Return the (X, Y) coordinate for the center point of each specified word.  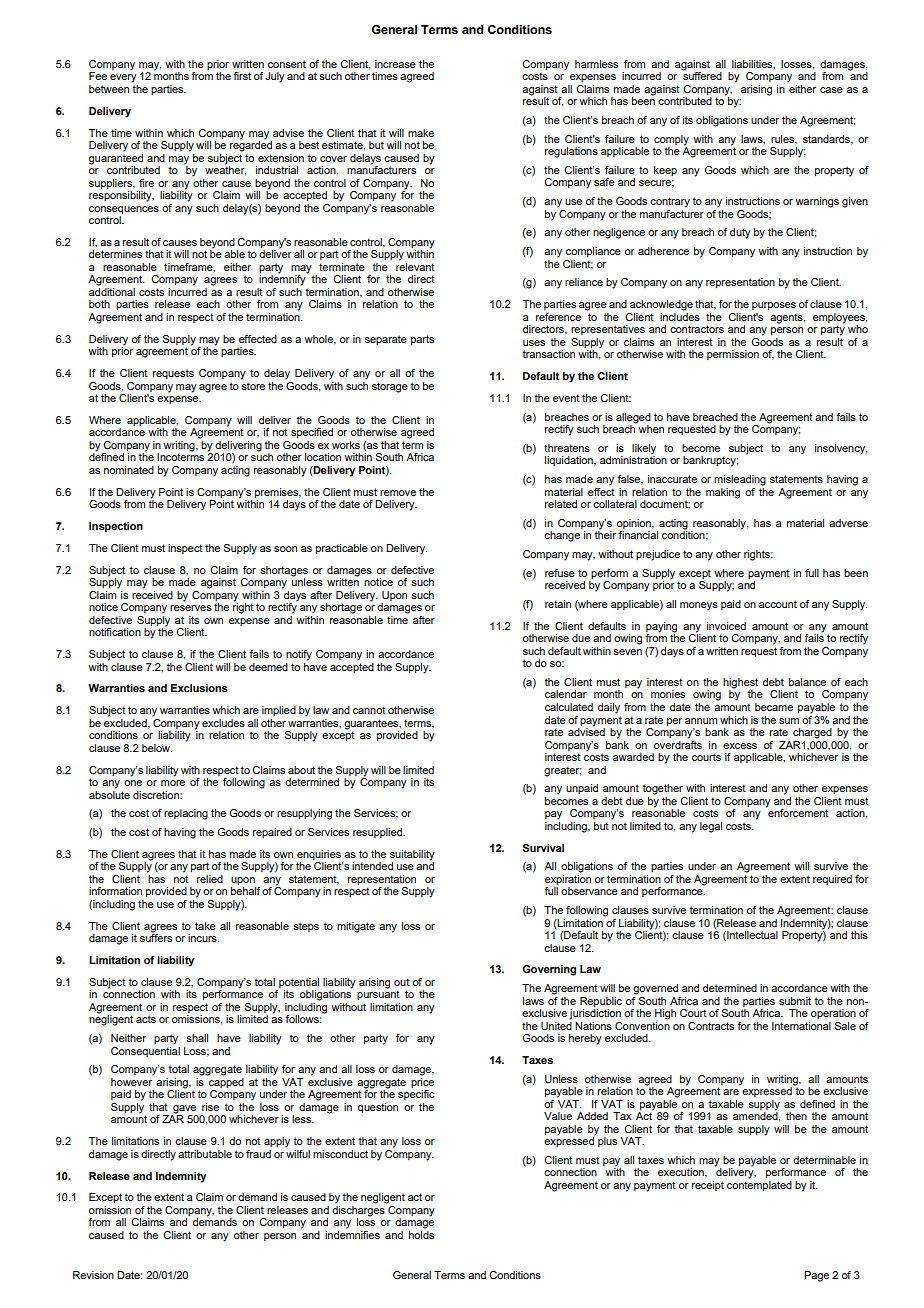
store (253, 386)
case (831, 90)
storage (390, 387)
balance (807, 682)
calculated (569, 707)
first (242, 76)
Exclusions (199, 688)
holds (421, 1235)
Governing (549, 970)
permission (733, 355)
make (421, 133)
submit (795, 1001)
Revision (93, 1275)
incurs (203, 938)
